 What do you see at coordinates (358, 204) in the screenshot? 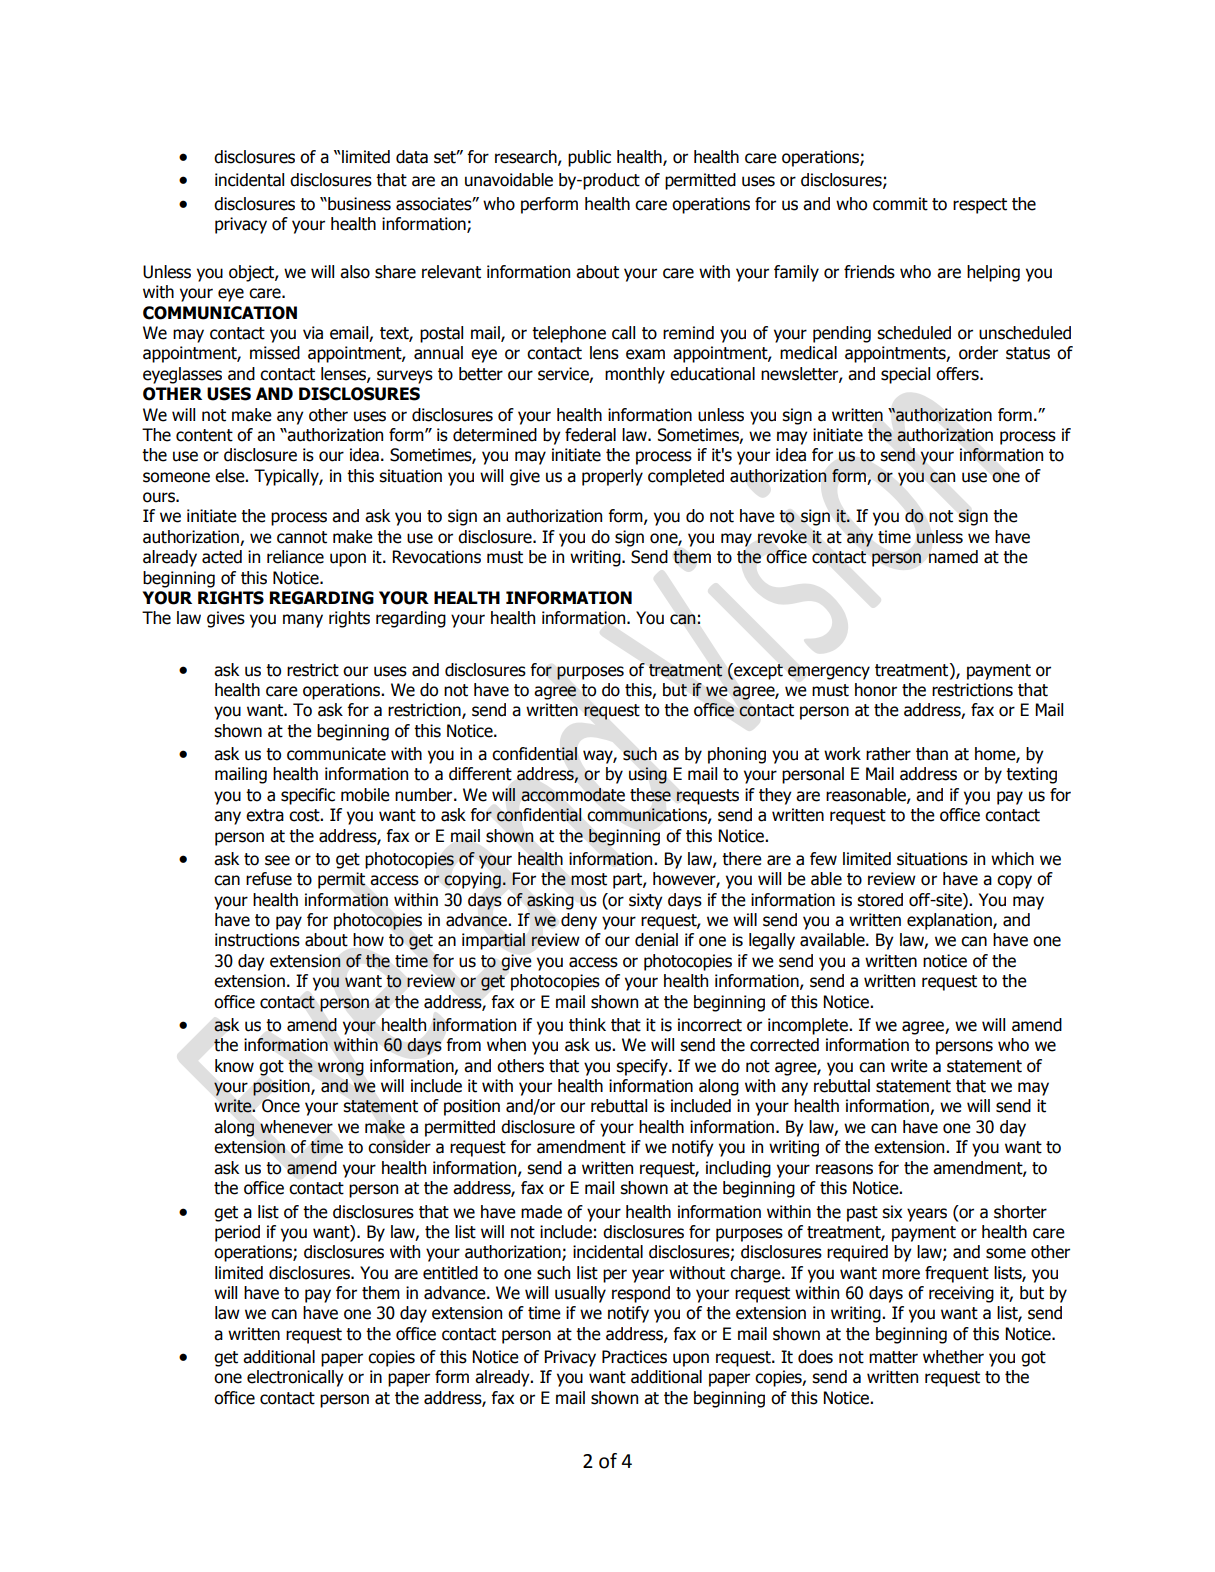
I see `business` at bounding box center [358, 204].
